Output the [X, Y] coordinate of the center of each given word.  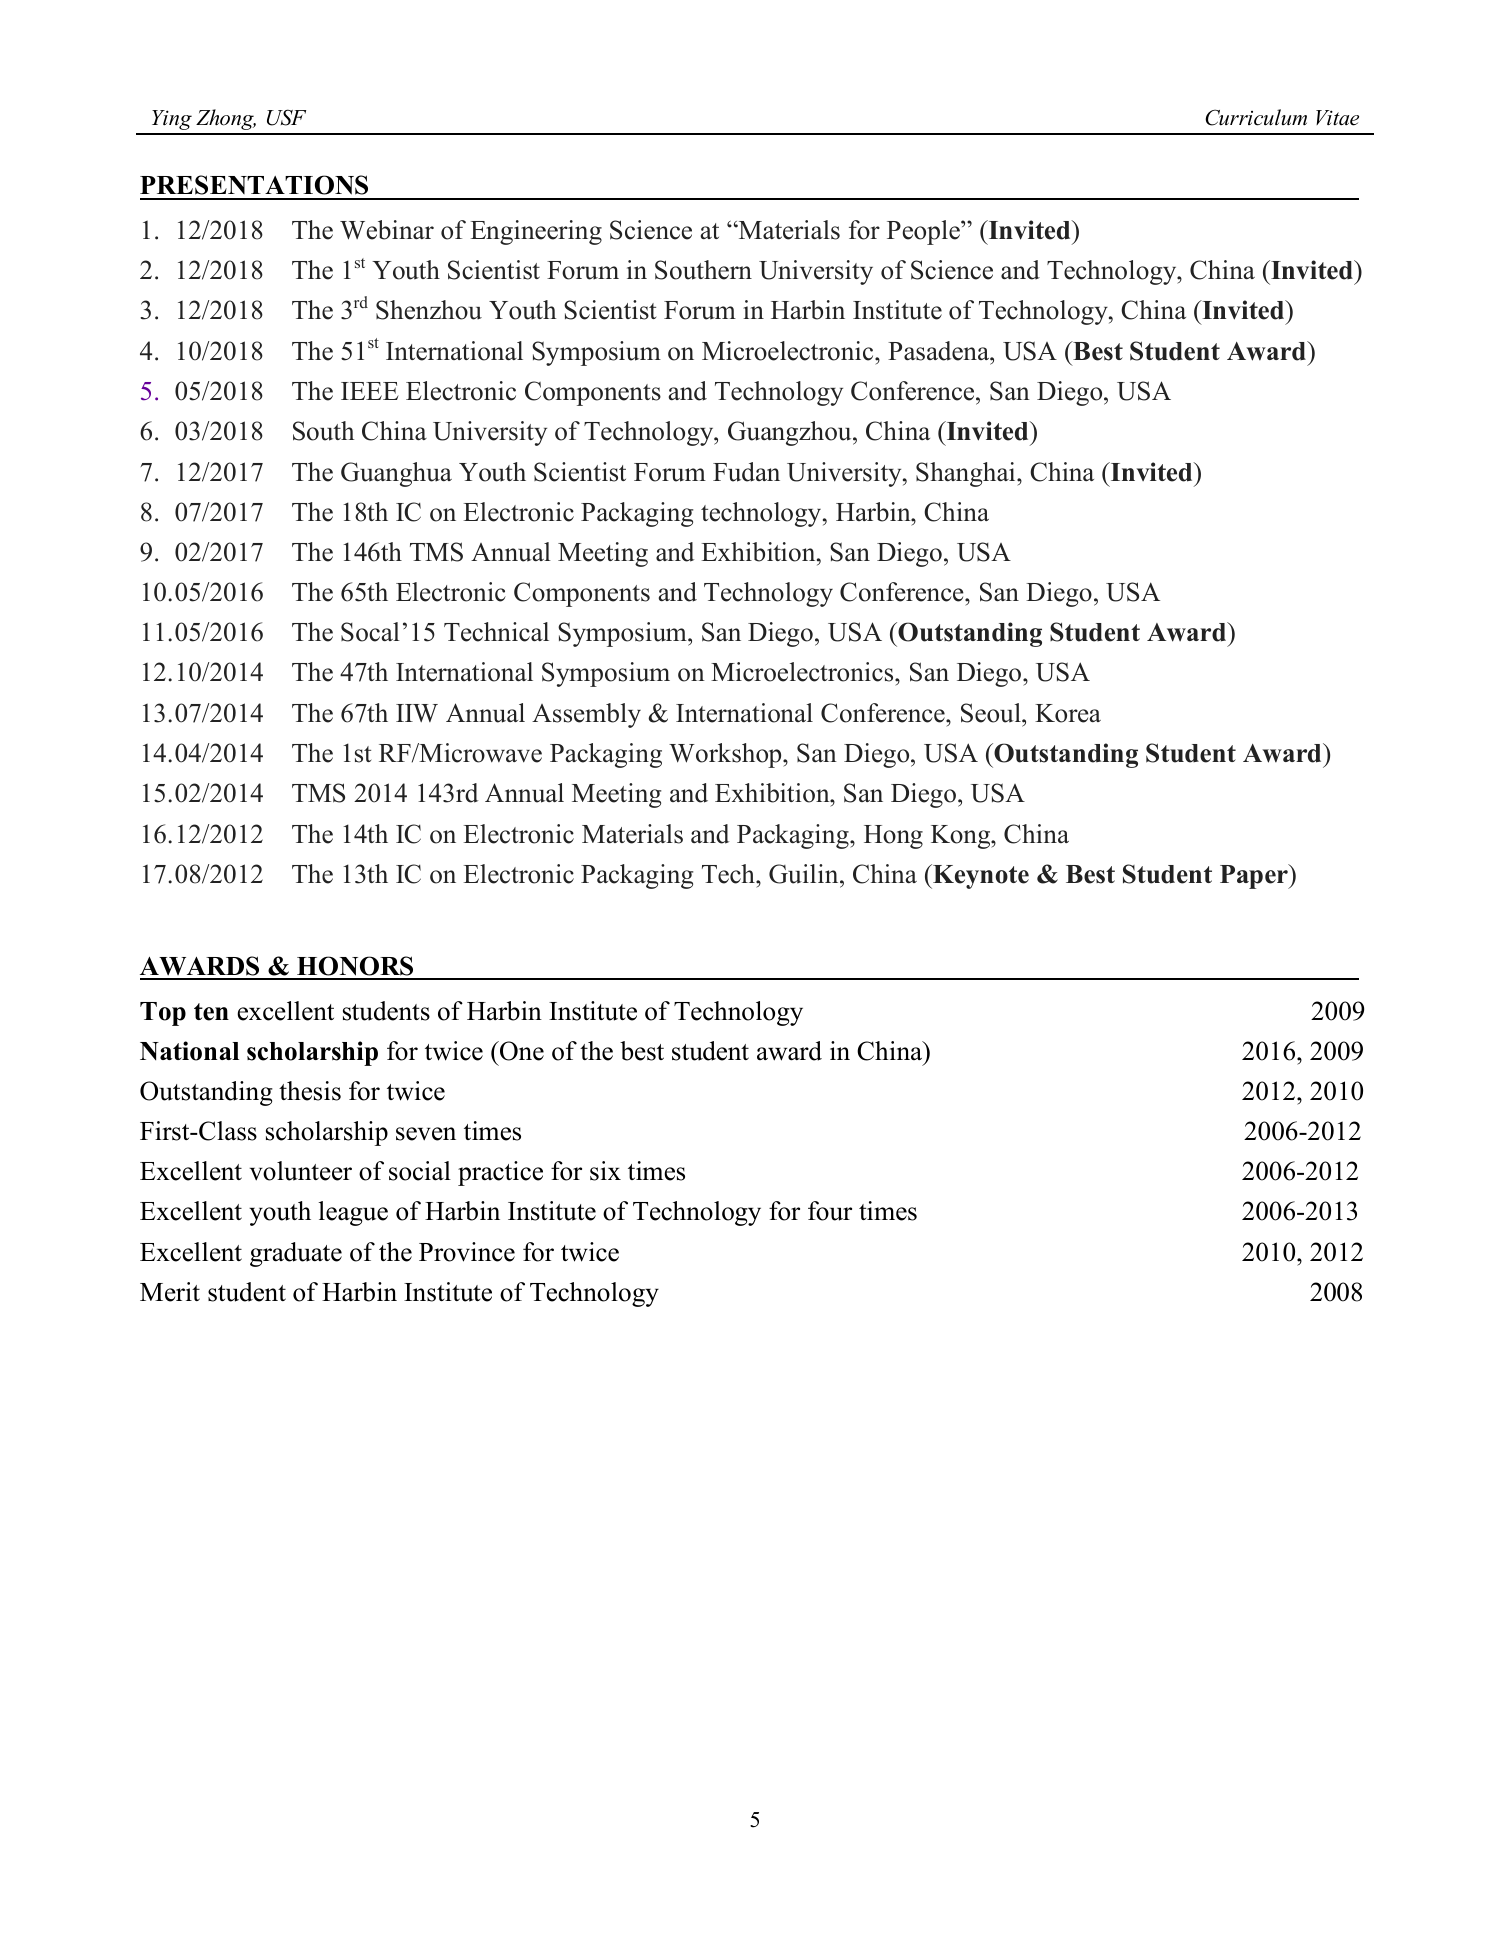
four [830, 1211]
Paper [1255, 876]
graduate [296, 1254]
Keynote [980, 876]
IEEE [370, 391]
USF [286, 117]
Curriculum [1256, 117]
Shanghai [967, 474]
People [924, 232]
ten [211, 1012]
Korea [1068, 713]
